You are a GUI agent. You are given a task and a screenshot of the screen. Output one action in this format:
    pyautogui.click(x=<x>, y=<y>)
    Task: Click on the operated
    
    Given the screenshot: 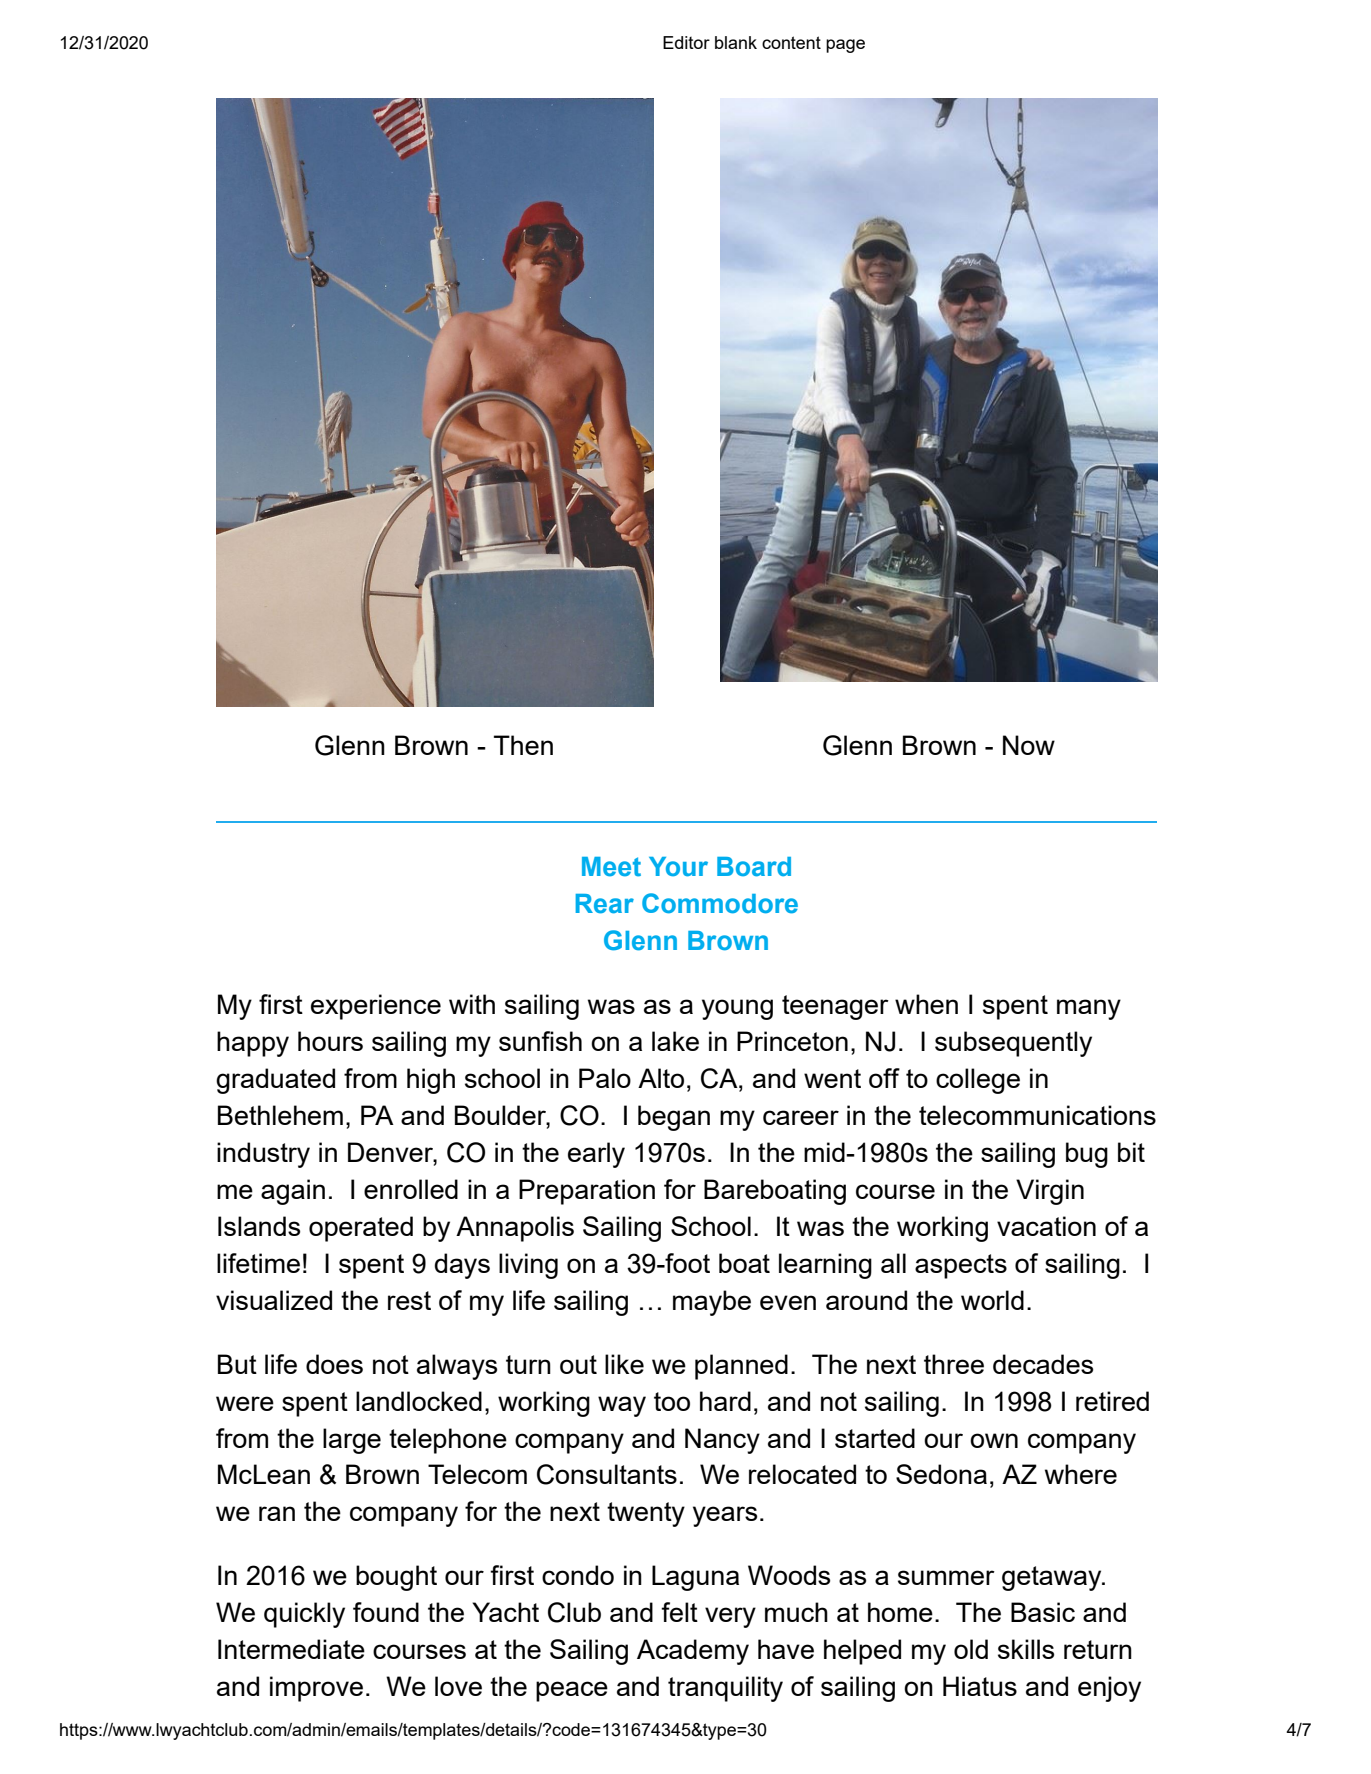 What is the action you would take?
    pyautogui.click(x=361, y=1229)
